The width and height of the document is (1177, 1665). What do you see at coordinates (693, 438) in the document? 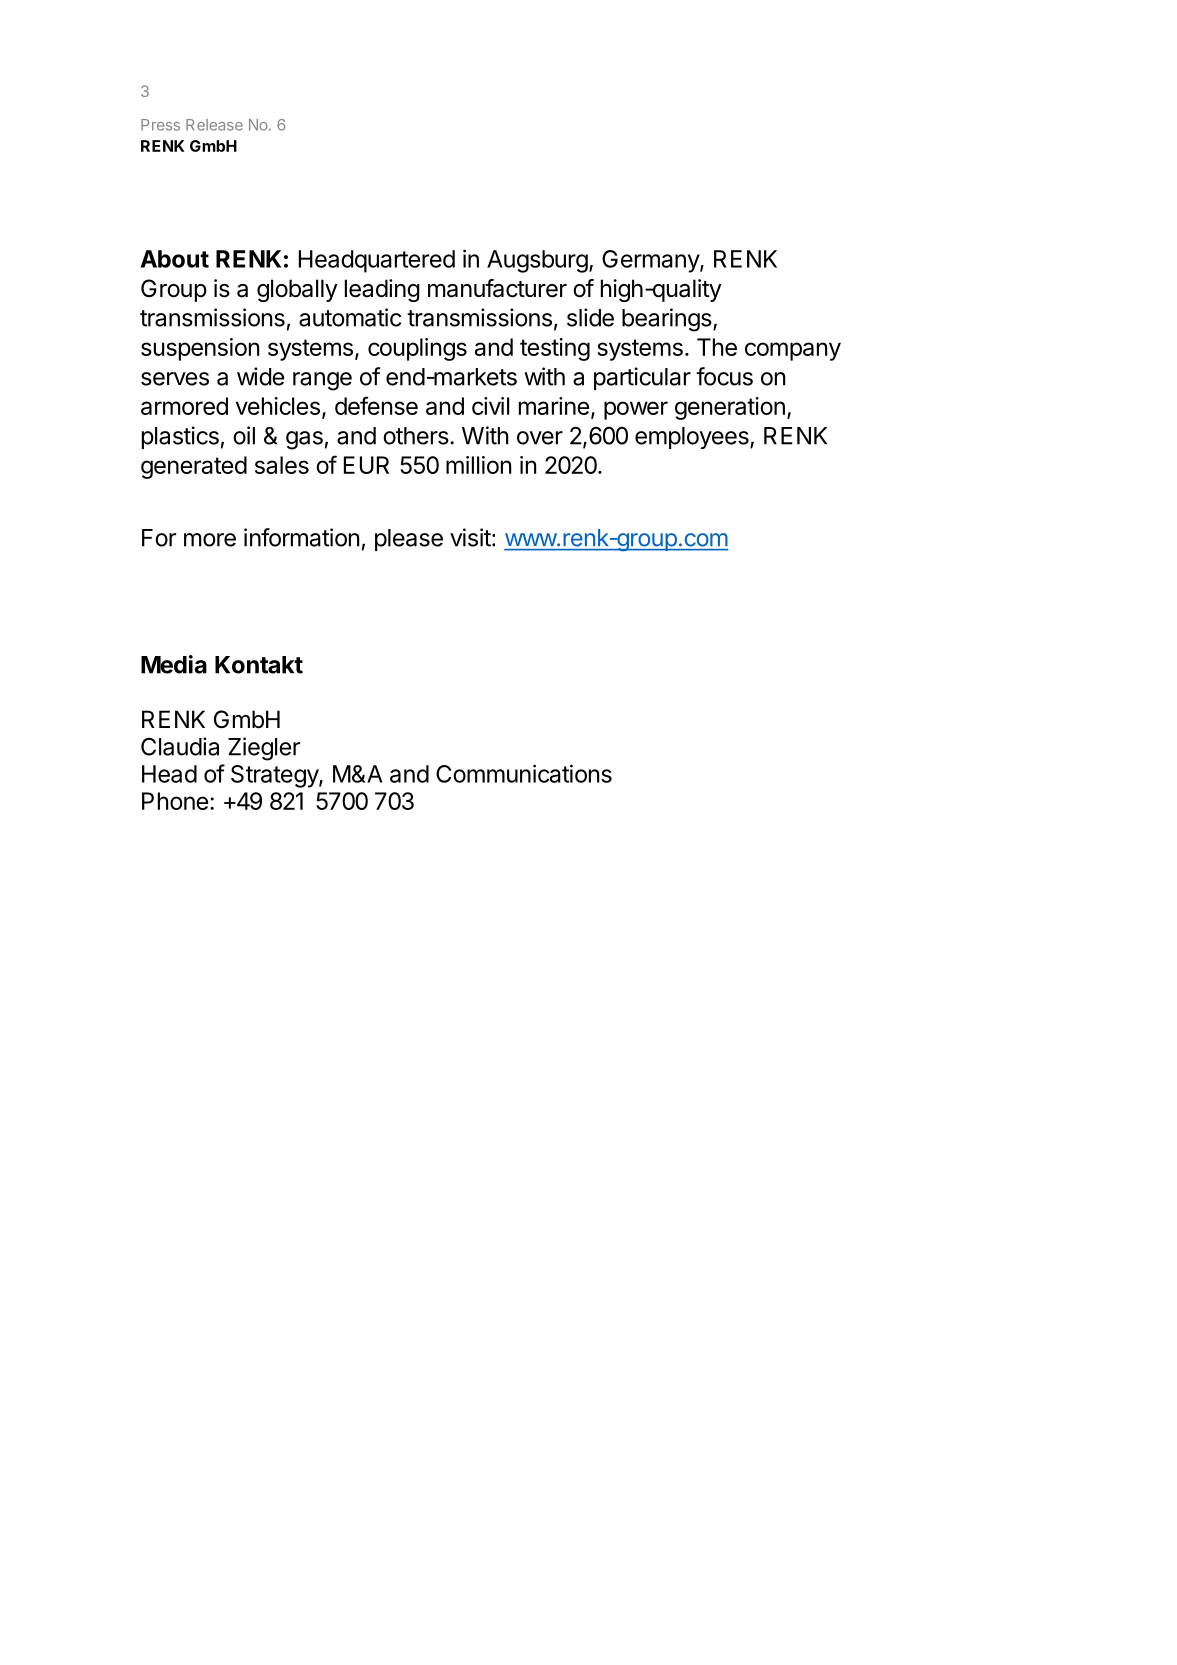
I see `employees` at bounding box center [693, 438].
